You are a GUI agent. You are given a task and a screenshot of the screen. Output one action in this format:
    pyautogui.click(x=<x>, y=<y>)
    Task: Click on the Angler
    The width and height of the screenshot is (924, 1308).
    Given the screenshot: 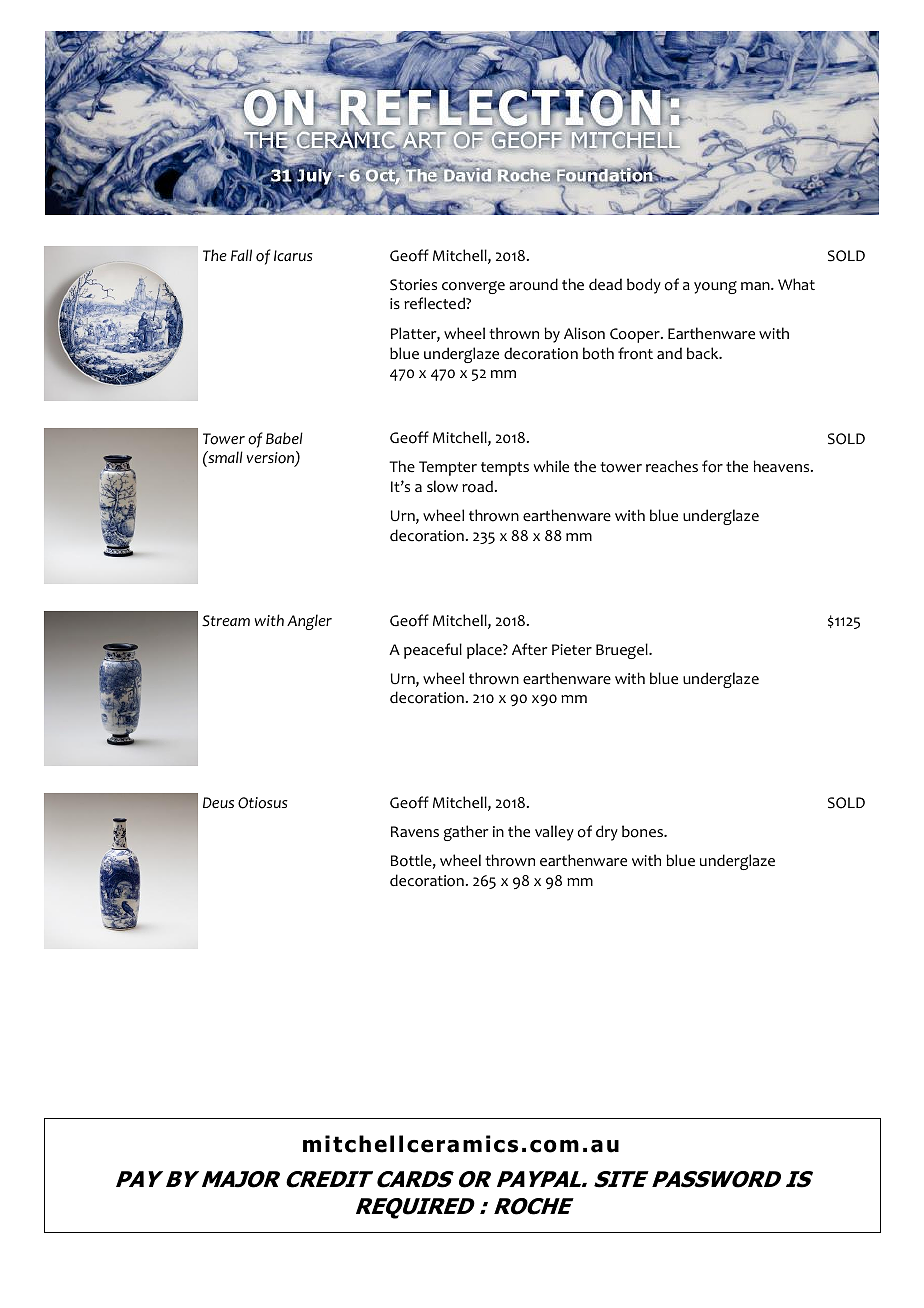 What is the action you would take?
    pyautogui.click(x=309, y=622)
